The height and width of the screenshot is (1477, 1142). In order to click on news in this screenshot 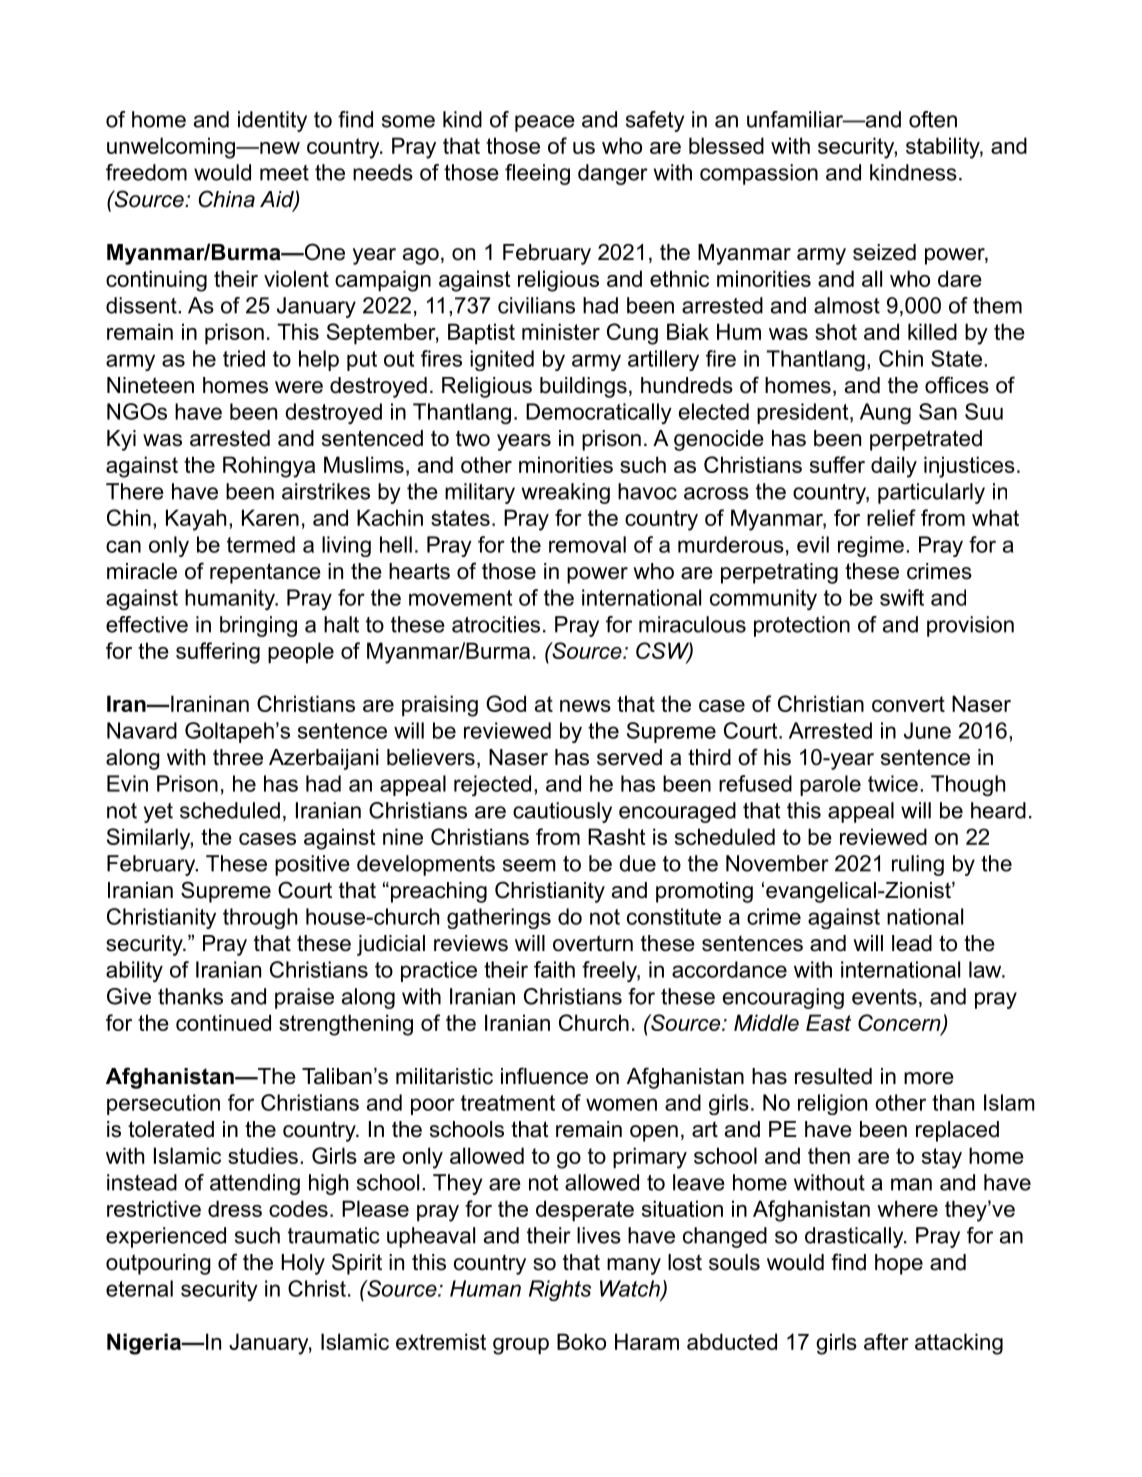, I will do `click(585, 706)`.
